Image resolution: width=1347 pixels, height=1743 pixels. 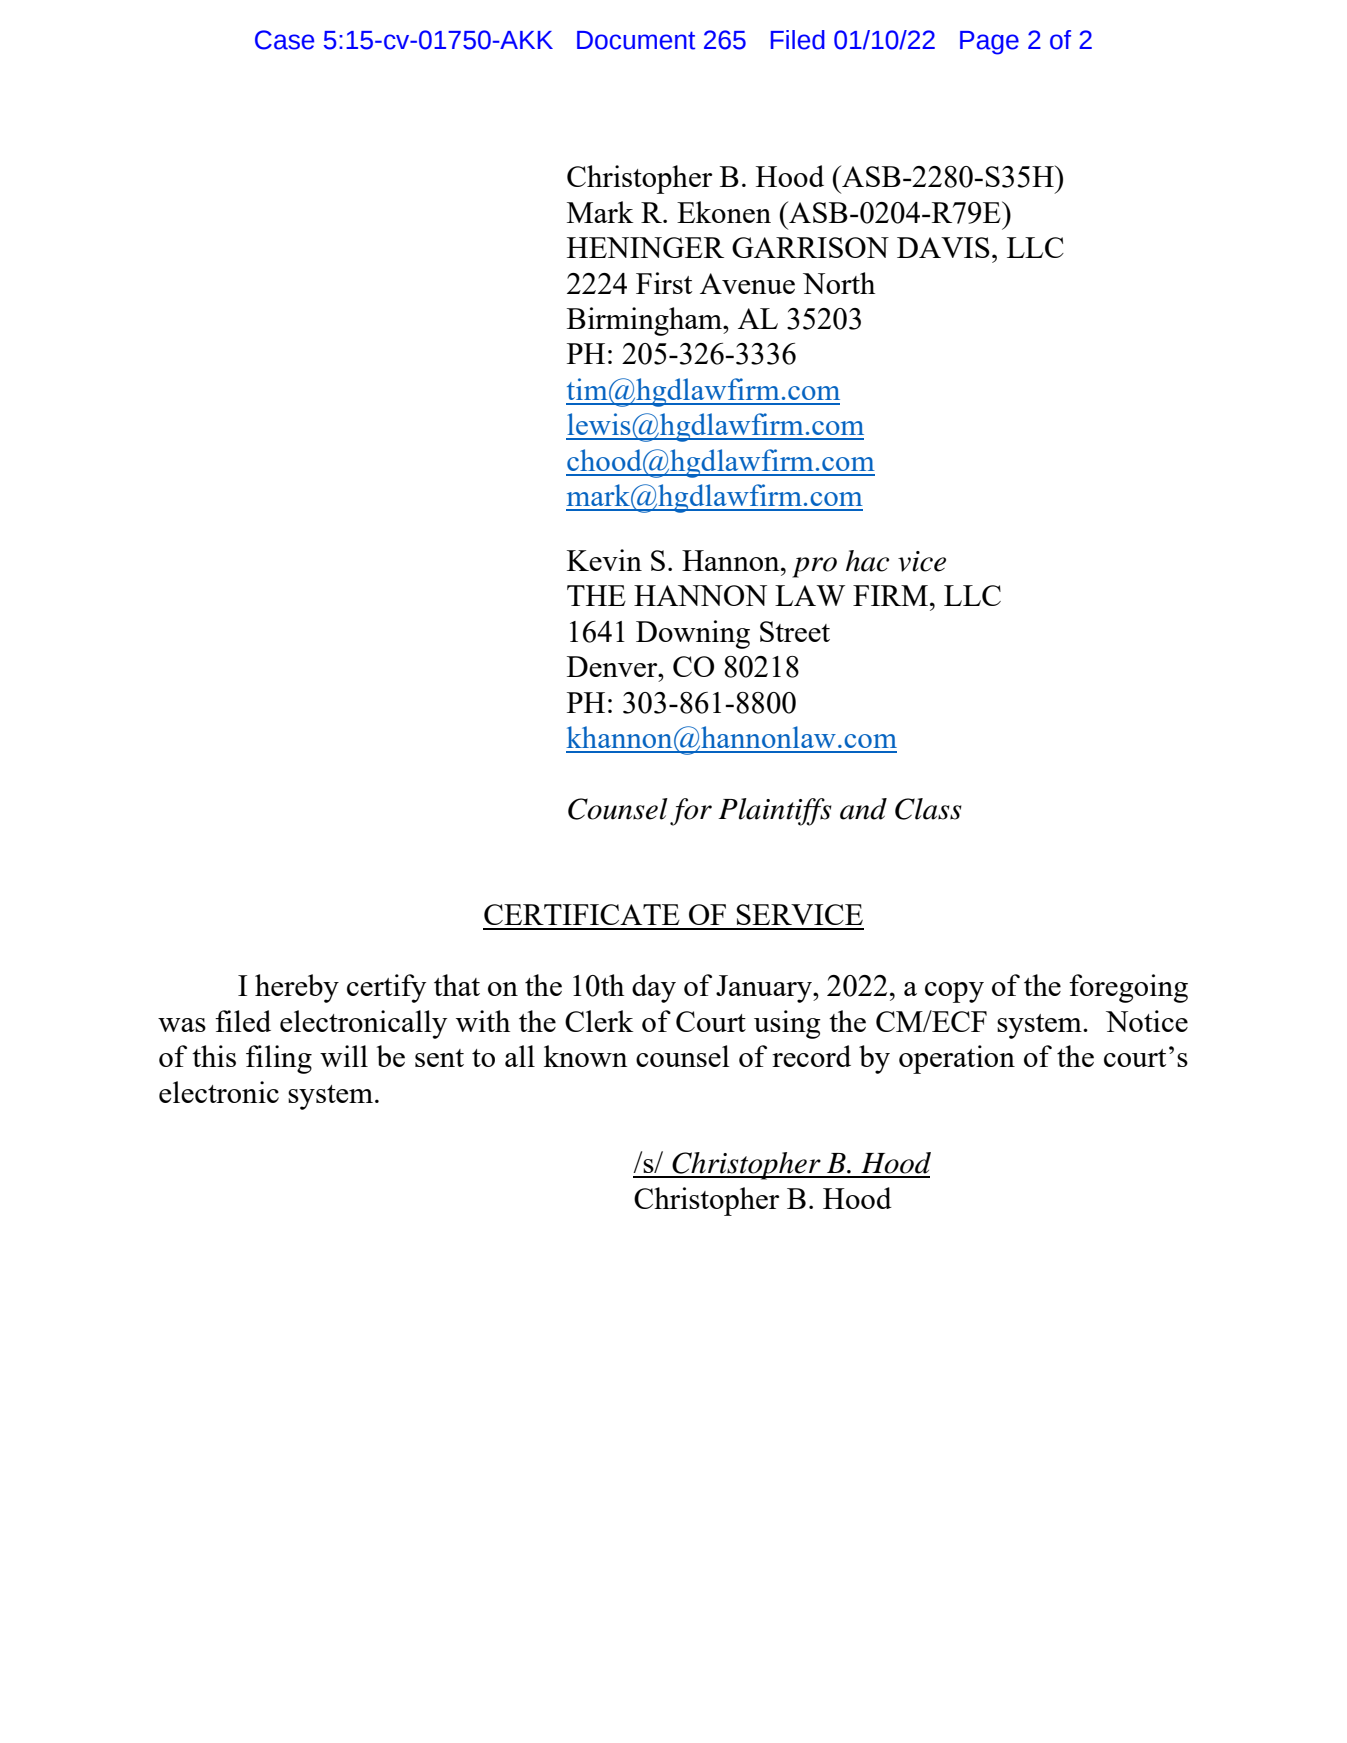 I want to click on First, so click(x=664, y=283).
